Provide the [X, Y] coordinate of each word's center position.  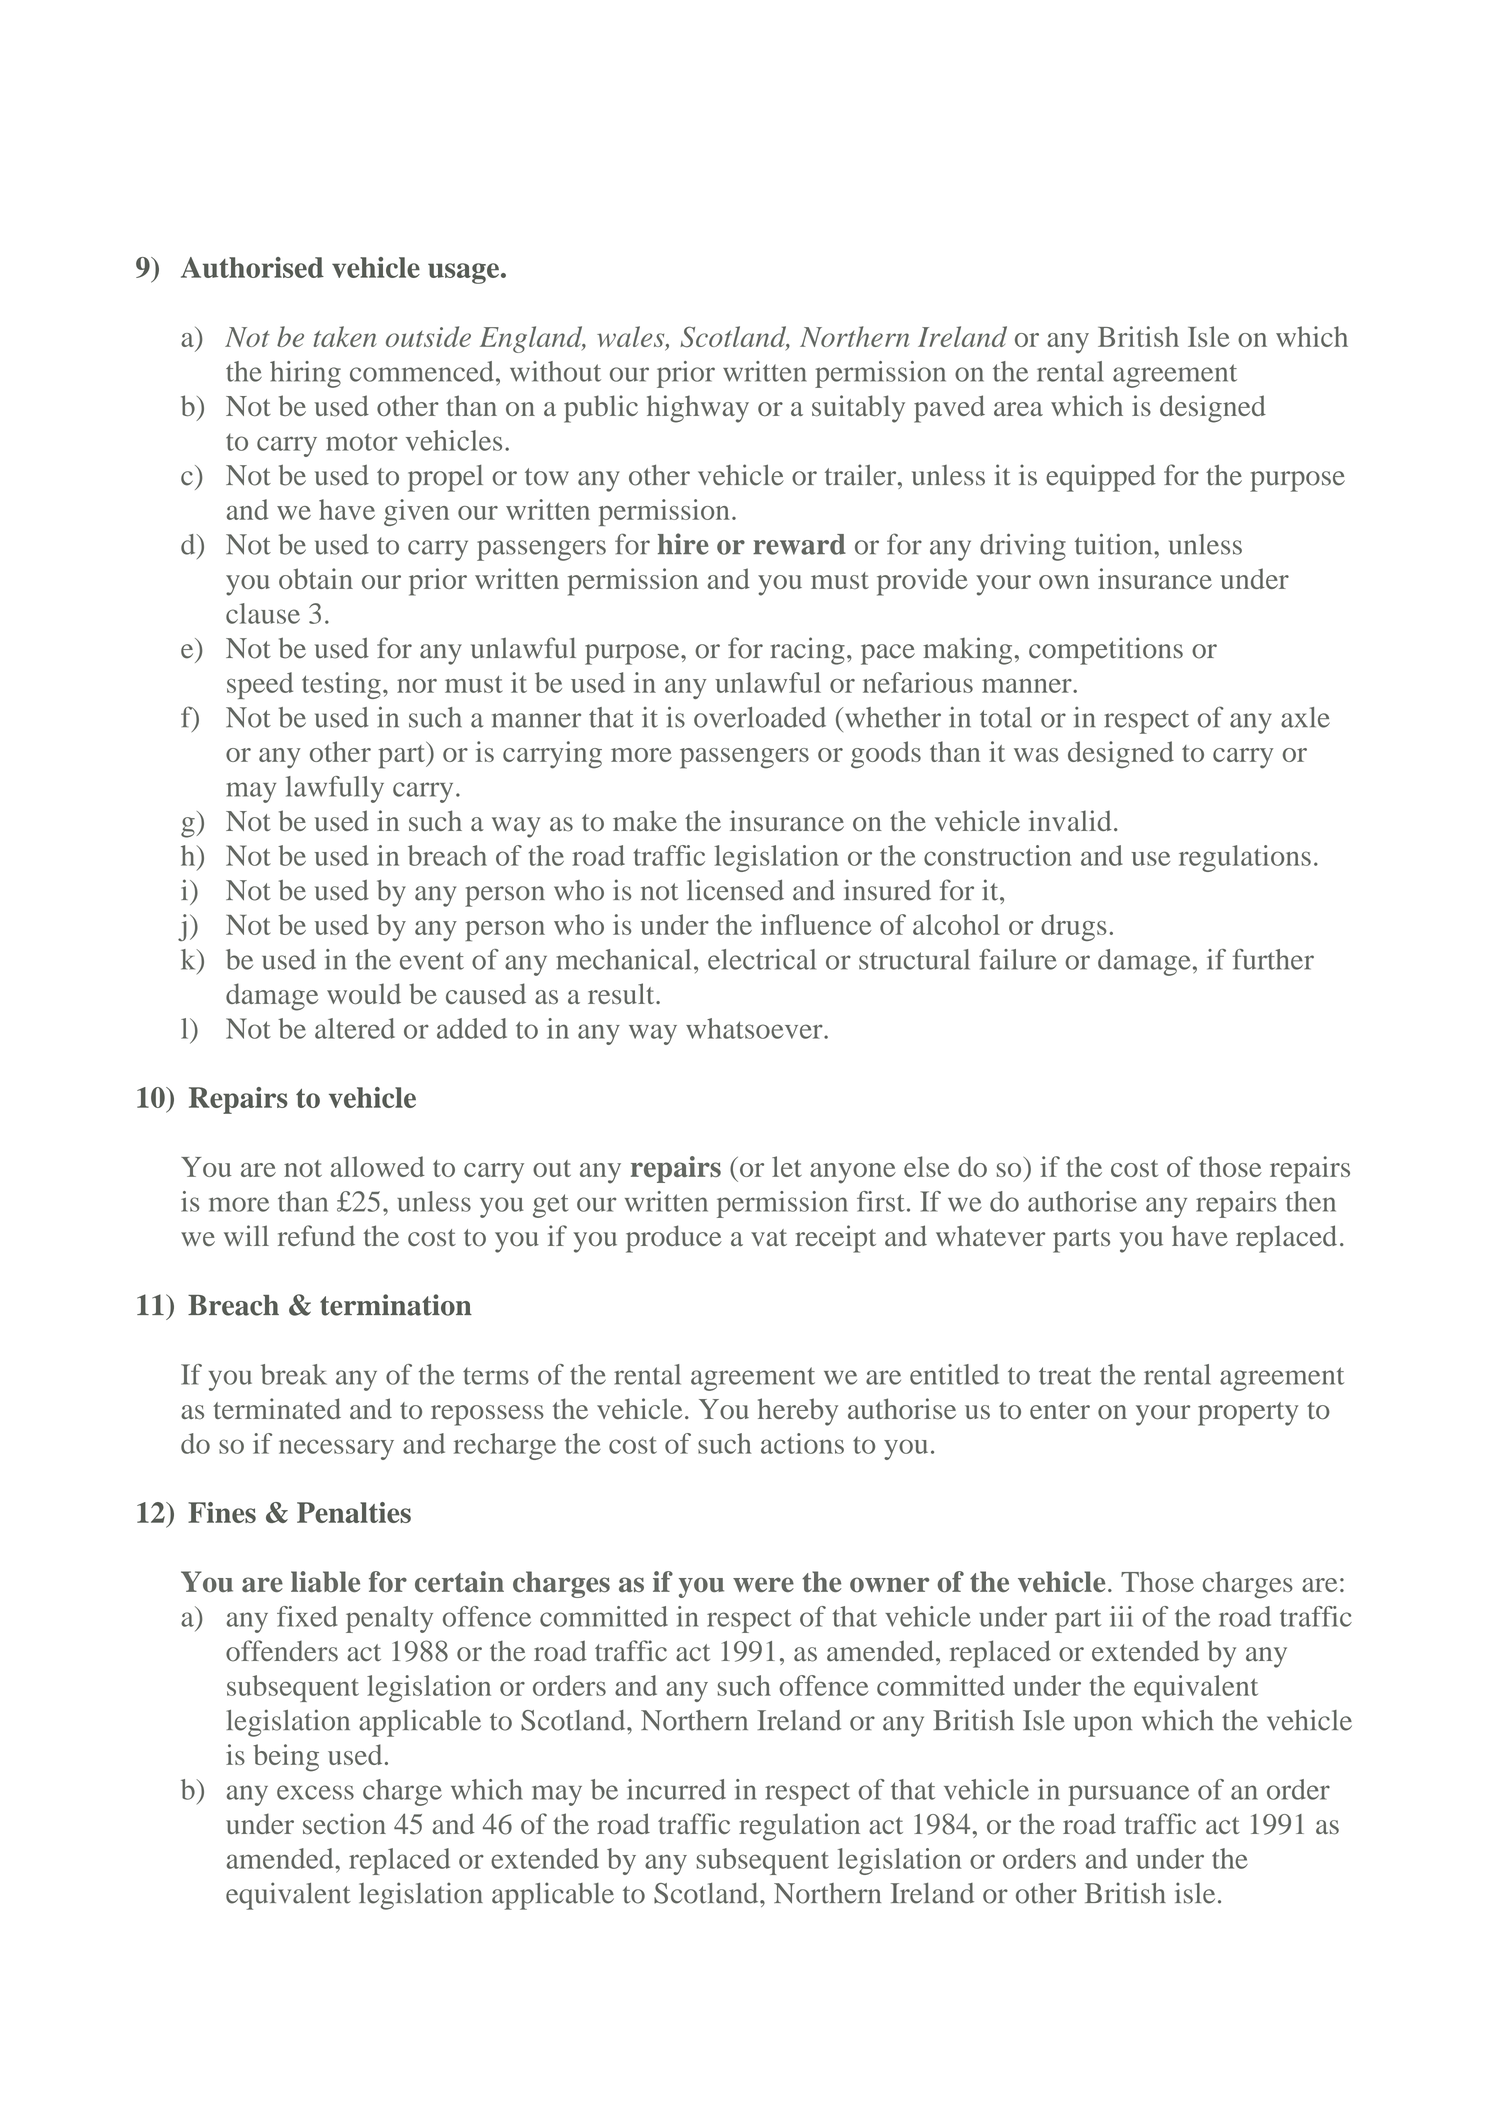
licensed [735, 890]
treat [1065, 1376]
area [1018, 409]
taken [345, 336]
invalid [1070, 820]
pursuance [1128, 1795]
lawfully [335, 789]
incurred [676, 1789]
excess [315, 1792]
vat [769, 1237]
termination [396, 1305]
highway [698, 409]
